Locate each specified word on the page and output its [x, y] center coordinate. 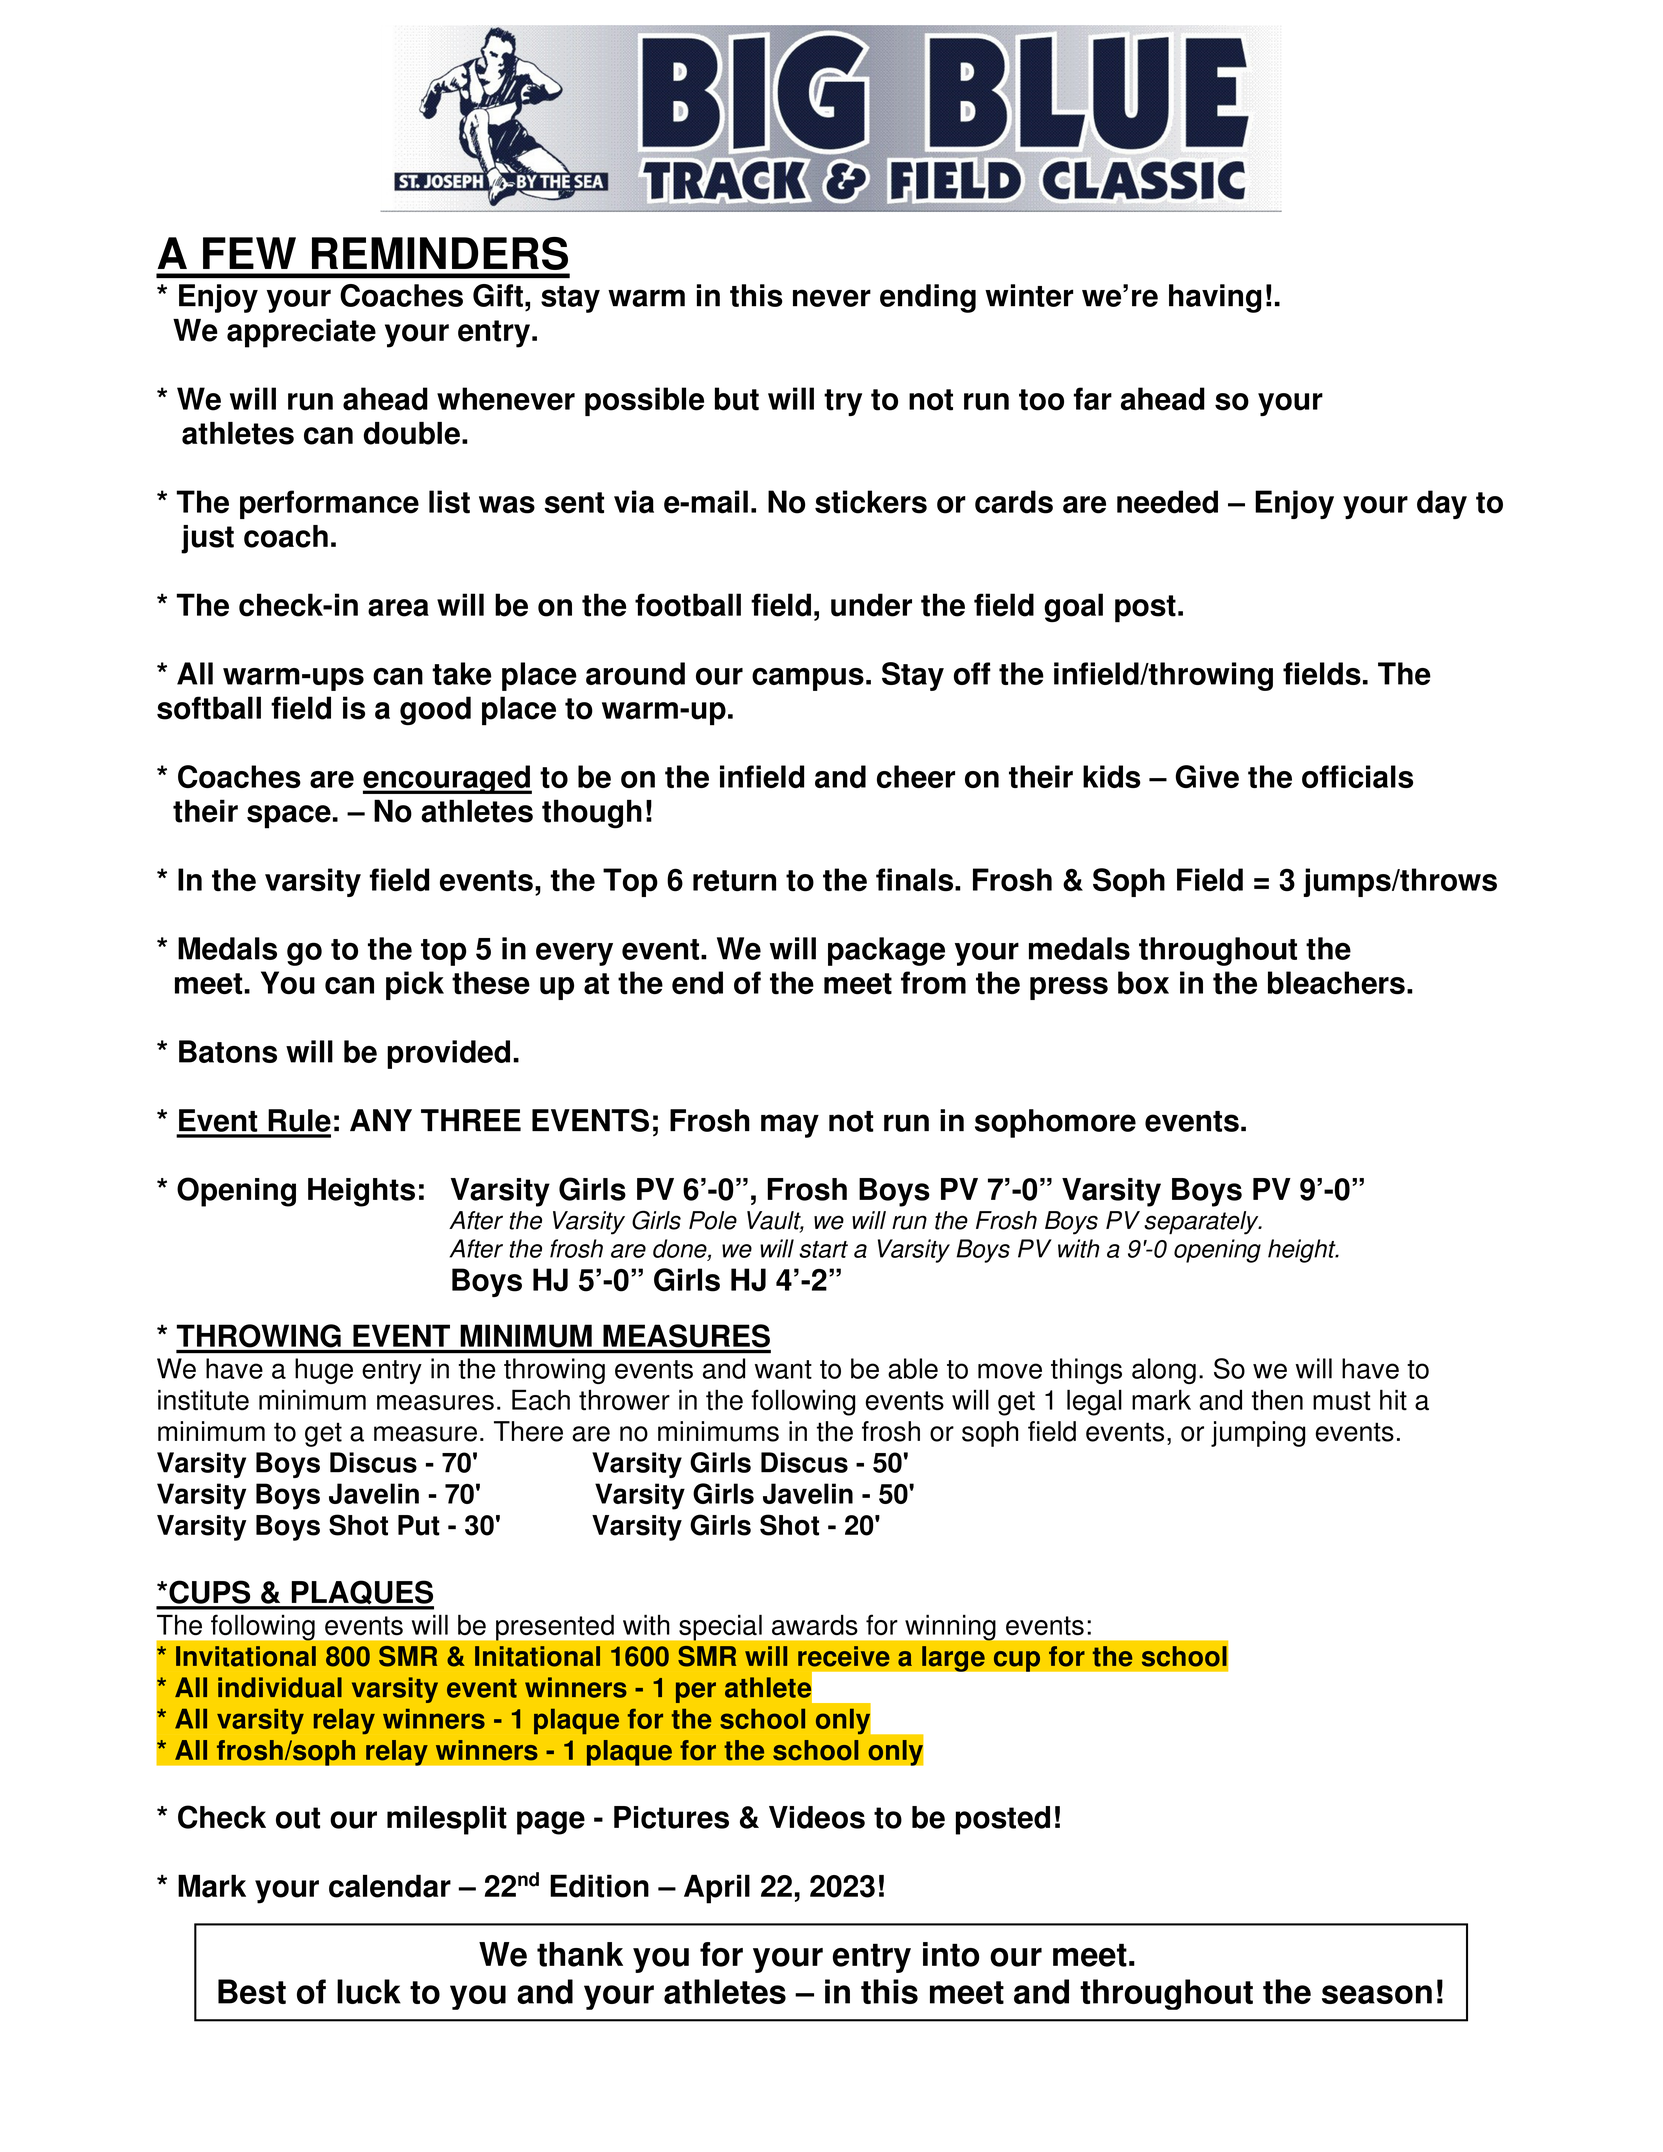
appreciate [301, 333]
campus [808, 679]
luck [369, 1991]
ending [928, 298]
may [790, 1126]
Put [419, 1525]
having [1215, 298]
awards [815, 1625]
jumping [1258, 1434]
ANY [381, 1120]
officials [1357, 776]
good [435, 710]
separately [1202, 1223]
